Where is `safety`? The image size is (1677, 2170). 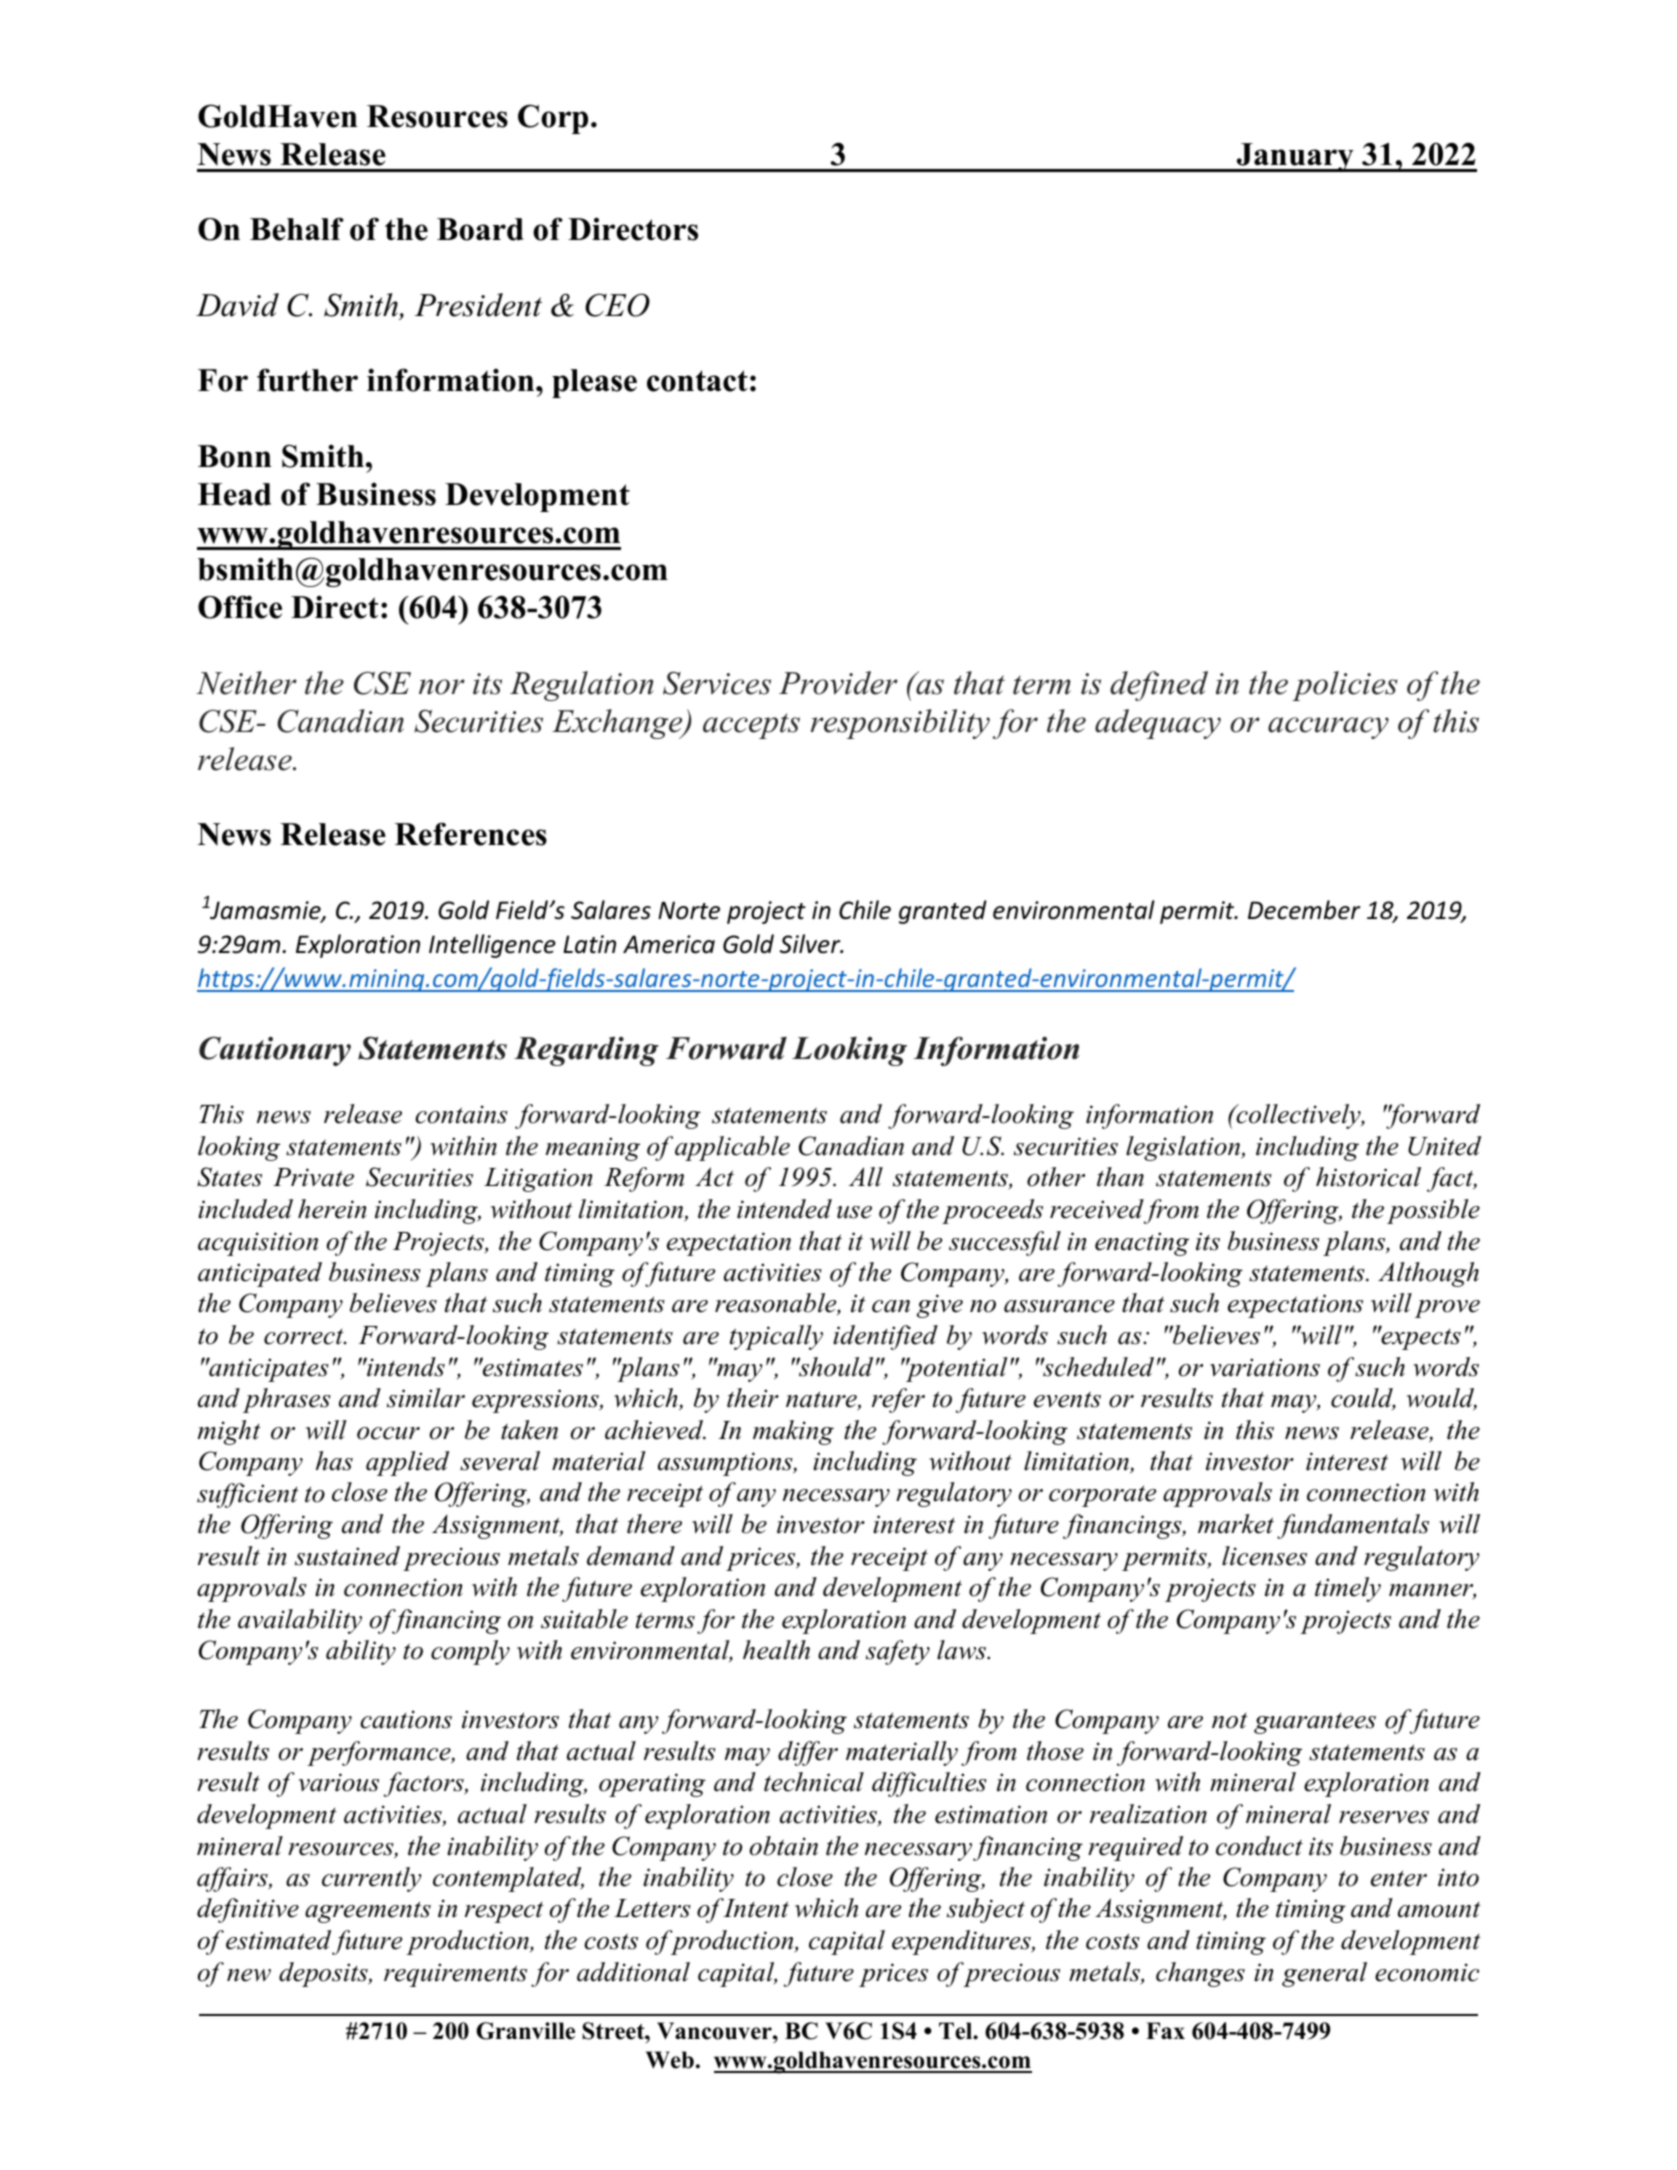 safety is located at coordinates (898, 1652).
